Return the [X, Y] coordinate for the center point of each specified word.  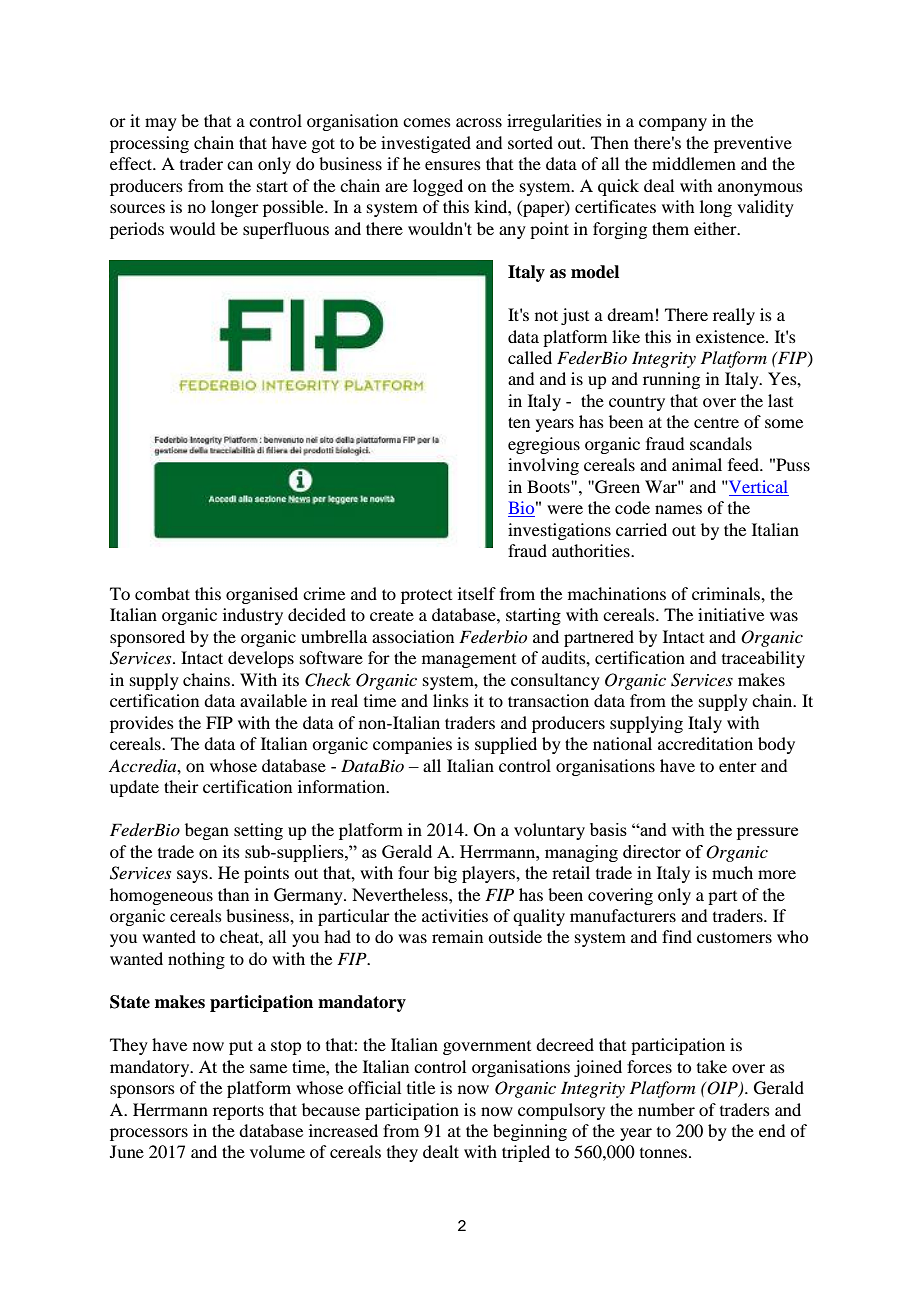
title [421, 1087]
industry [253, 616]
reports [238, 1112]
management [469, 661]
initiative [731, 614]
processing [149, 144]
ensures [453, 165]
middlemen [694, 163]
